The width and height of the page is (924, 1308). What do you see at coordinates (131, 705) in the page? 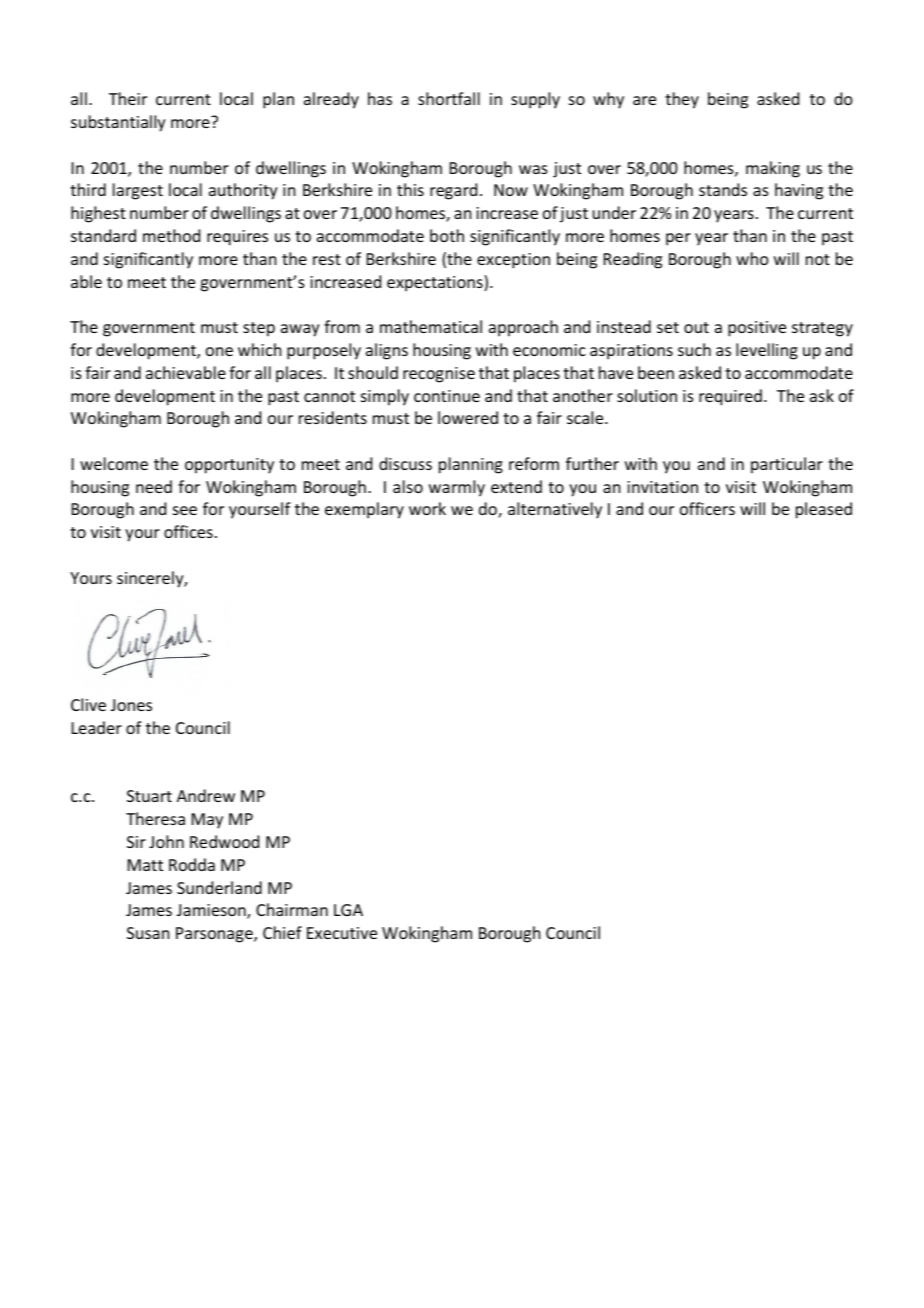
I see `Jones` at bounding box center [131, 705].
